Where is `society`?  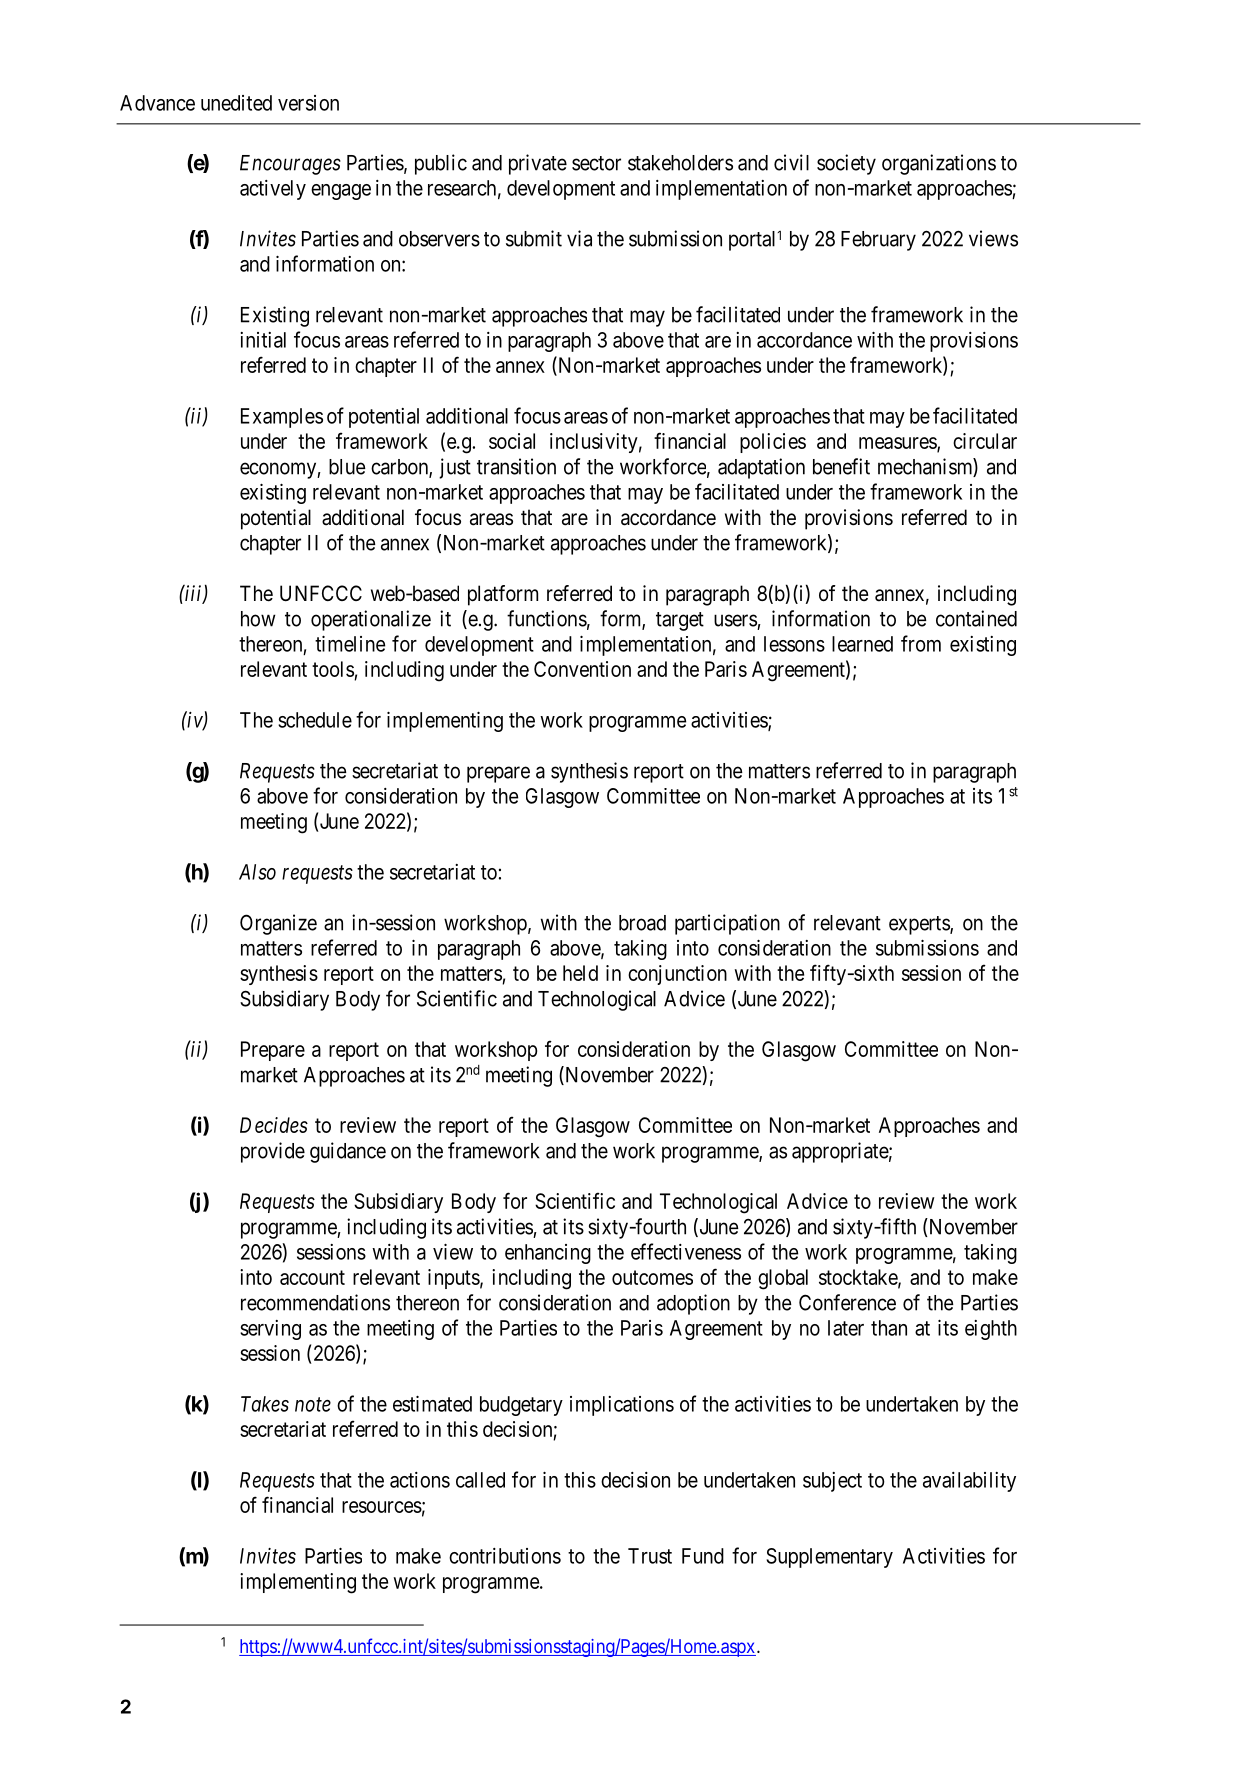 society is located at coordinates (846, 164).
